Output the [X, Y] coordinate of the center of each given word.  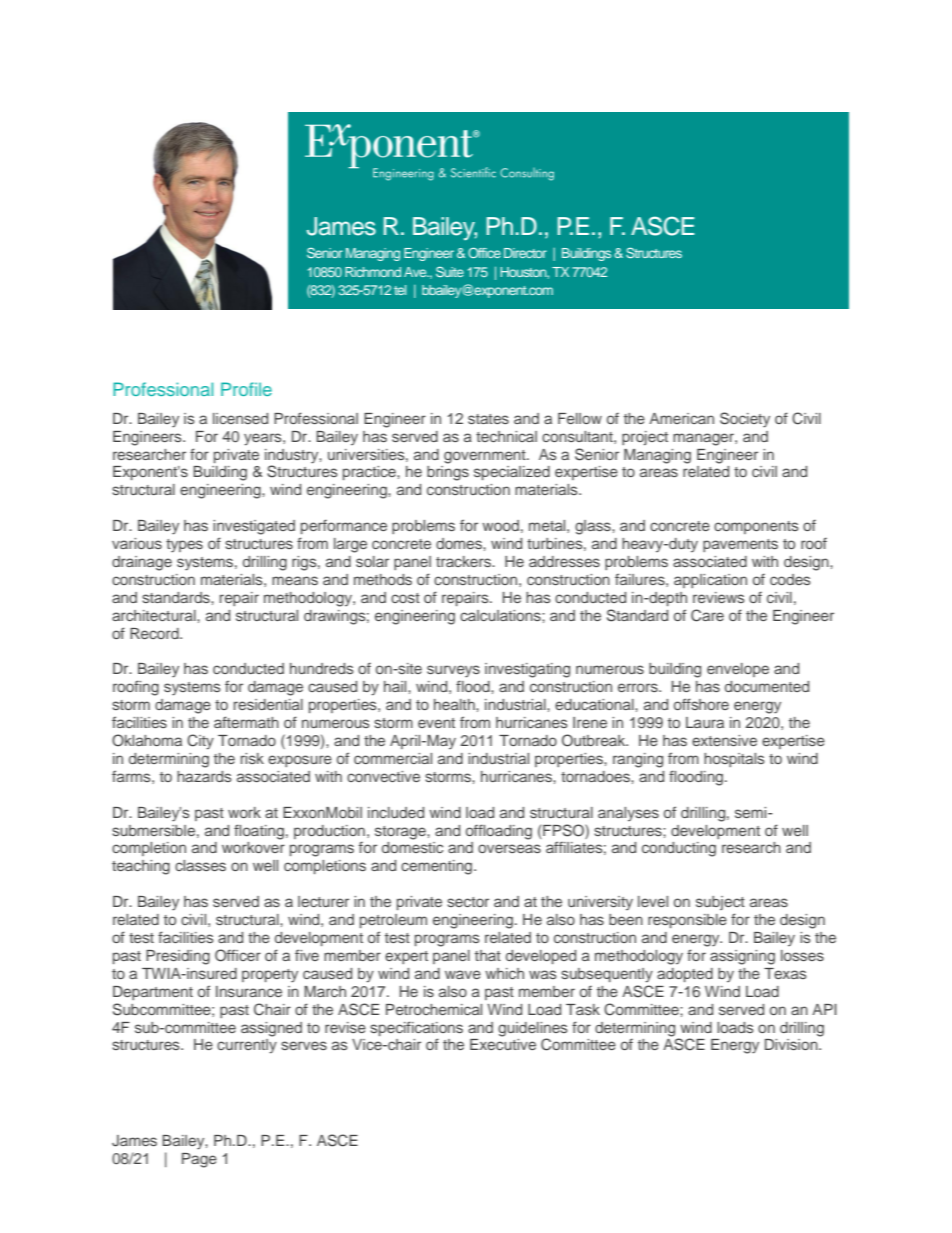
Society [745, 420]
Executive [503, 1044]
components [756, 527]
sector [468, 902]
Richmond [373, 272]
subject [720, 903]
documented [767, 686]
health [455, 704]
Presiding [178, 957]
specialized [512, 473]
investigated [254, 527]
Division [792, 1044]
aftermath [246, 722]
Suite [450, 271]
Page [199, 1160]
